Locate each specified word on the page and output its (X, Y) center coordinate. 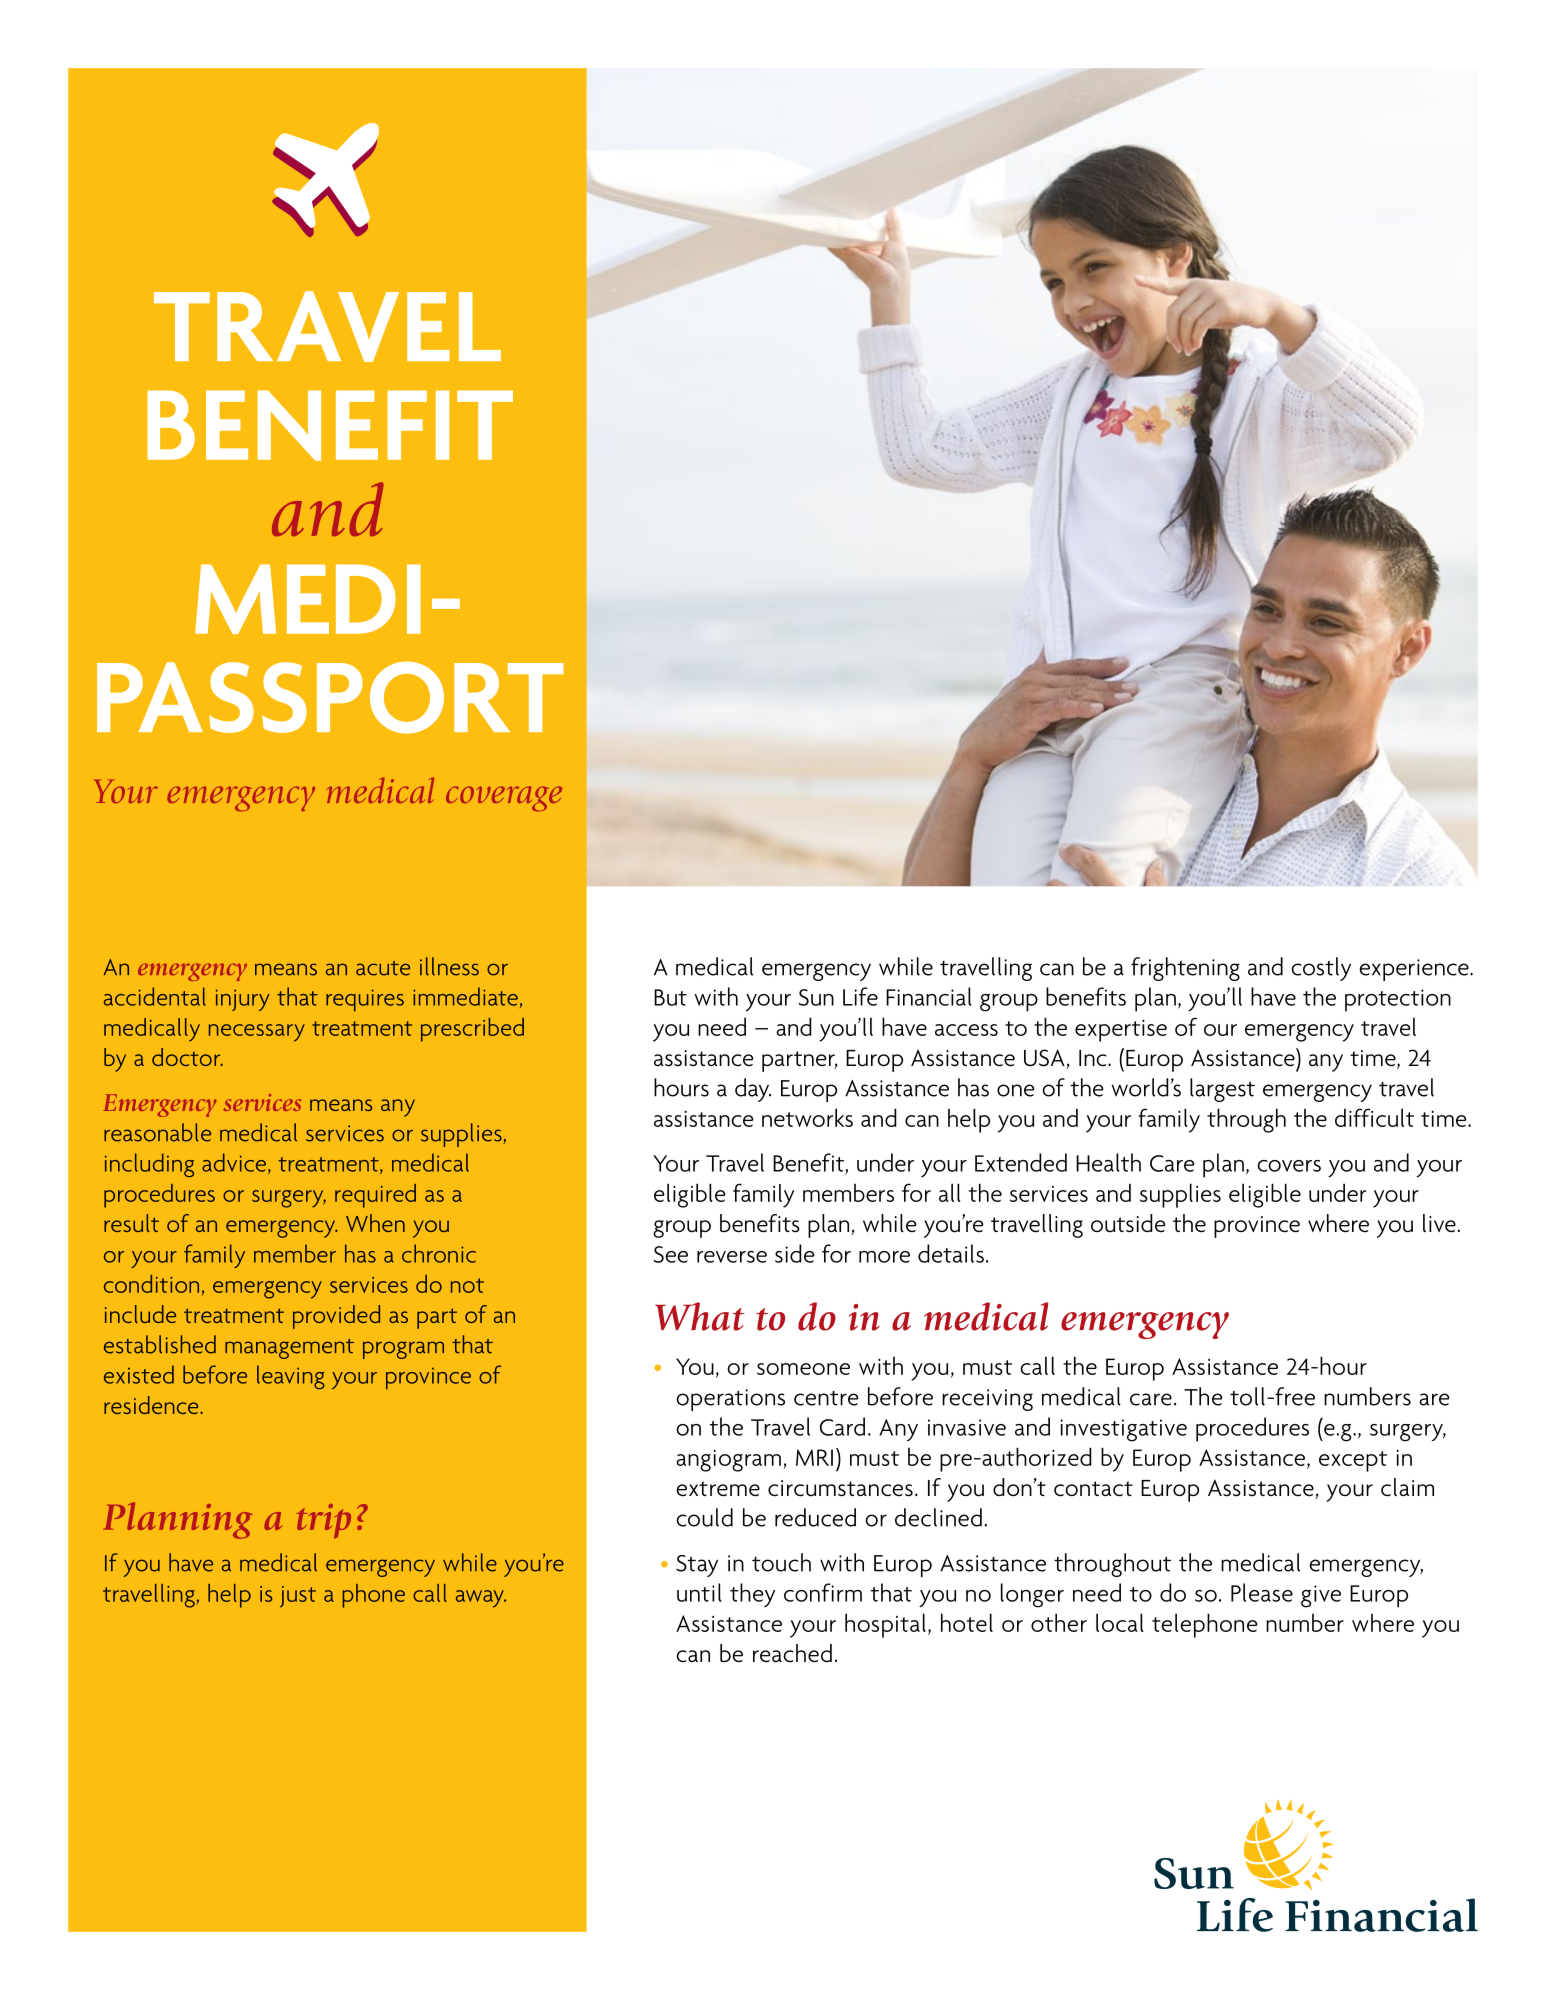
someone (803, 1369)
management (289, 1349)
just (298, 1597)
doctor (187, 1057)
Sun (816, 997)
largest (1222, 1090)
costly (1321, 969)
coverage (504, 798)
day (753, 1090)
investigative (1123, 1430)
